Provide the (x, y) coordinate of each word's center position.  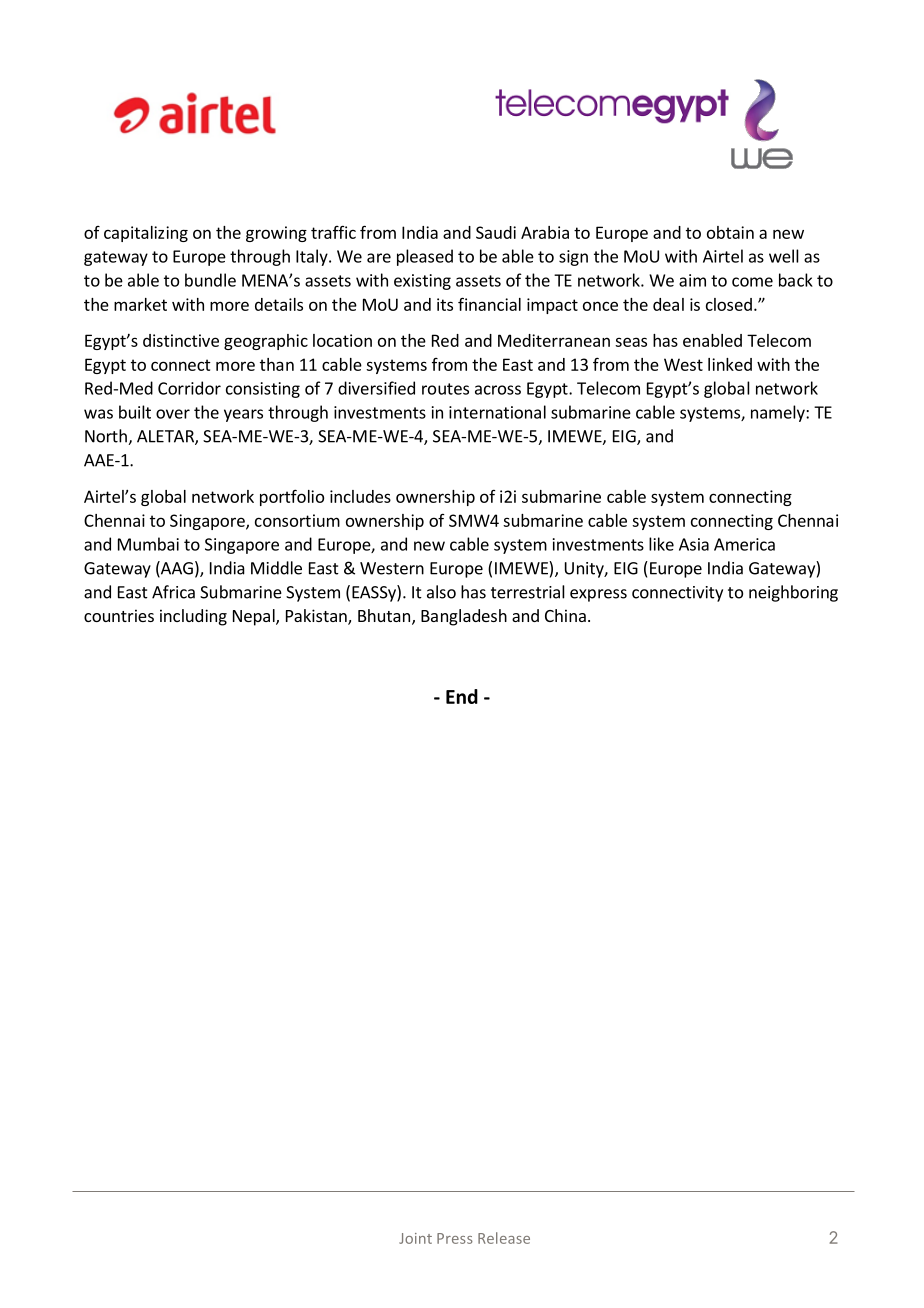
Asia (694, 544)
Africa (173, 592)
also (441, 592)
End (462, 696)
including (193, 617)
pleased (425, 257)
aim (692, 280)
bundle (210, 280)
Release (504, 1238)
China (565, 615)
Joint (415, 1238)
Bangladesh (464, 617)
